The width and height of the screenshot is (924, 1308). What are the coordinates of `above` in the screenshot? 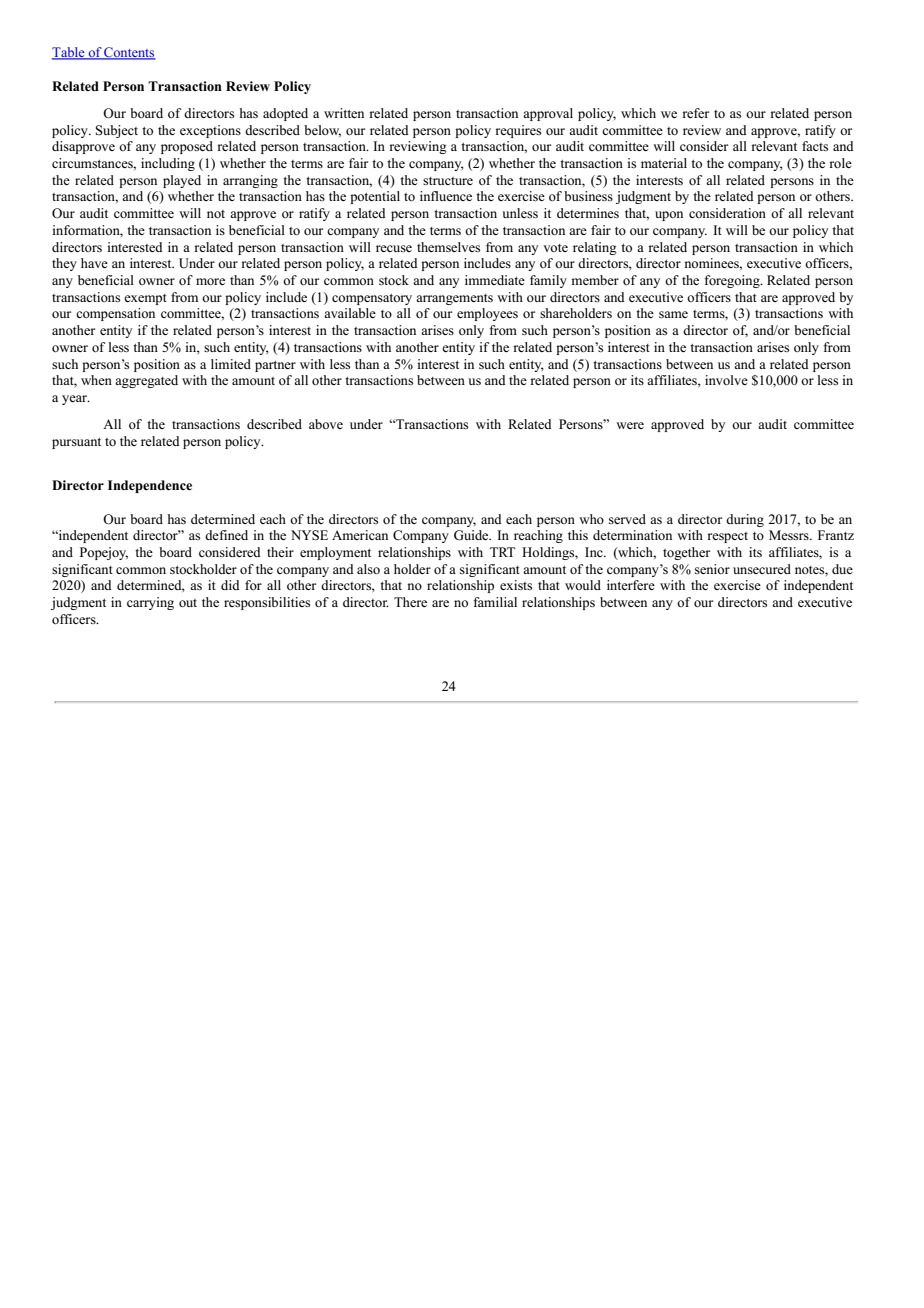 It's located at (326, 424).
